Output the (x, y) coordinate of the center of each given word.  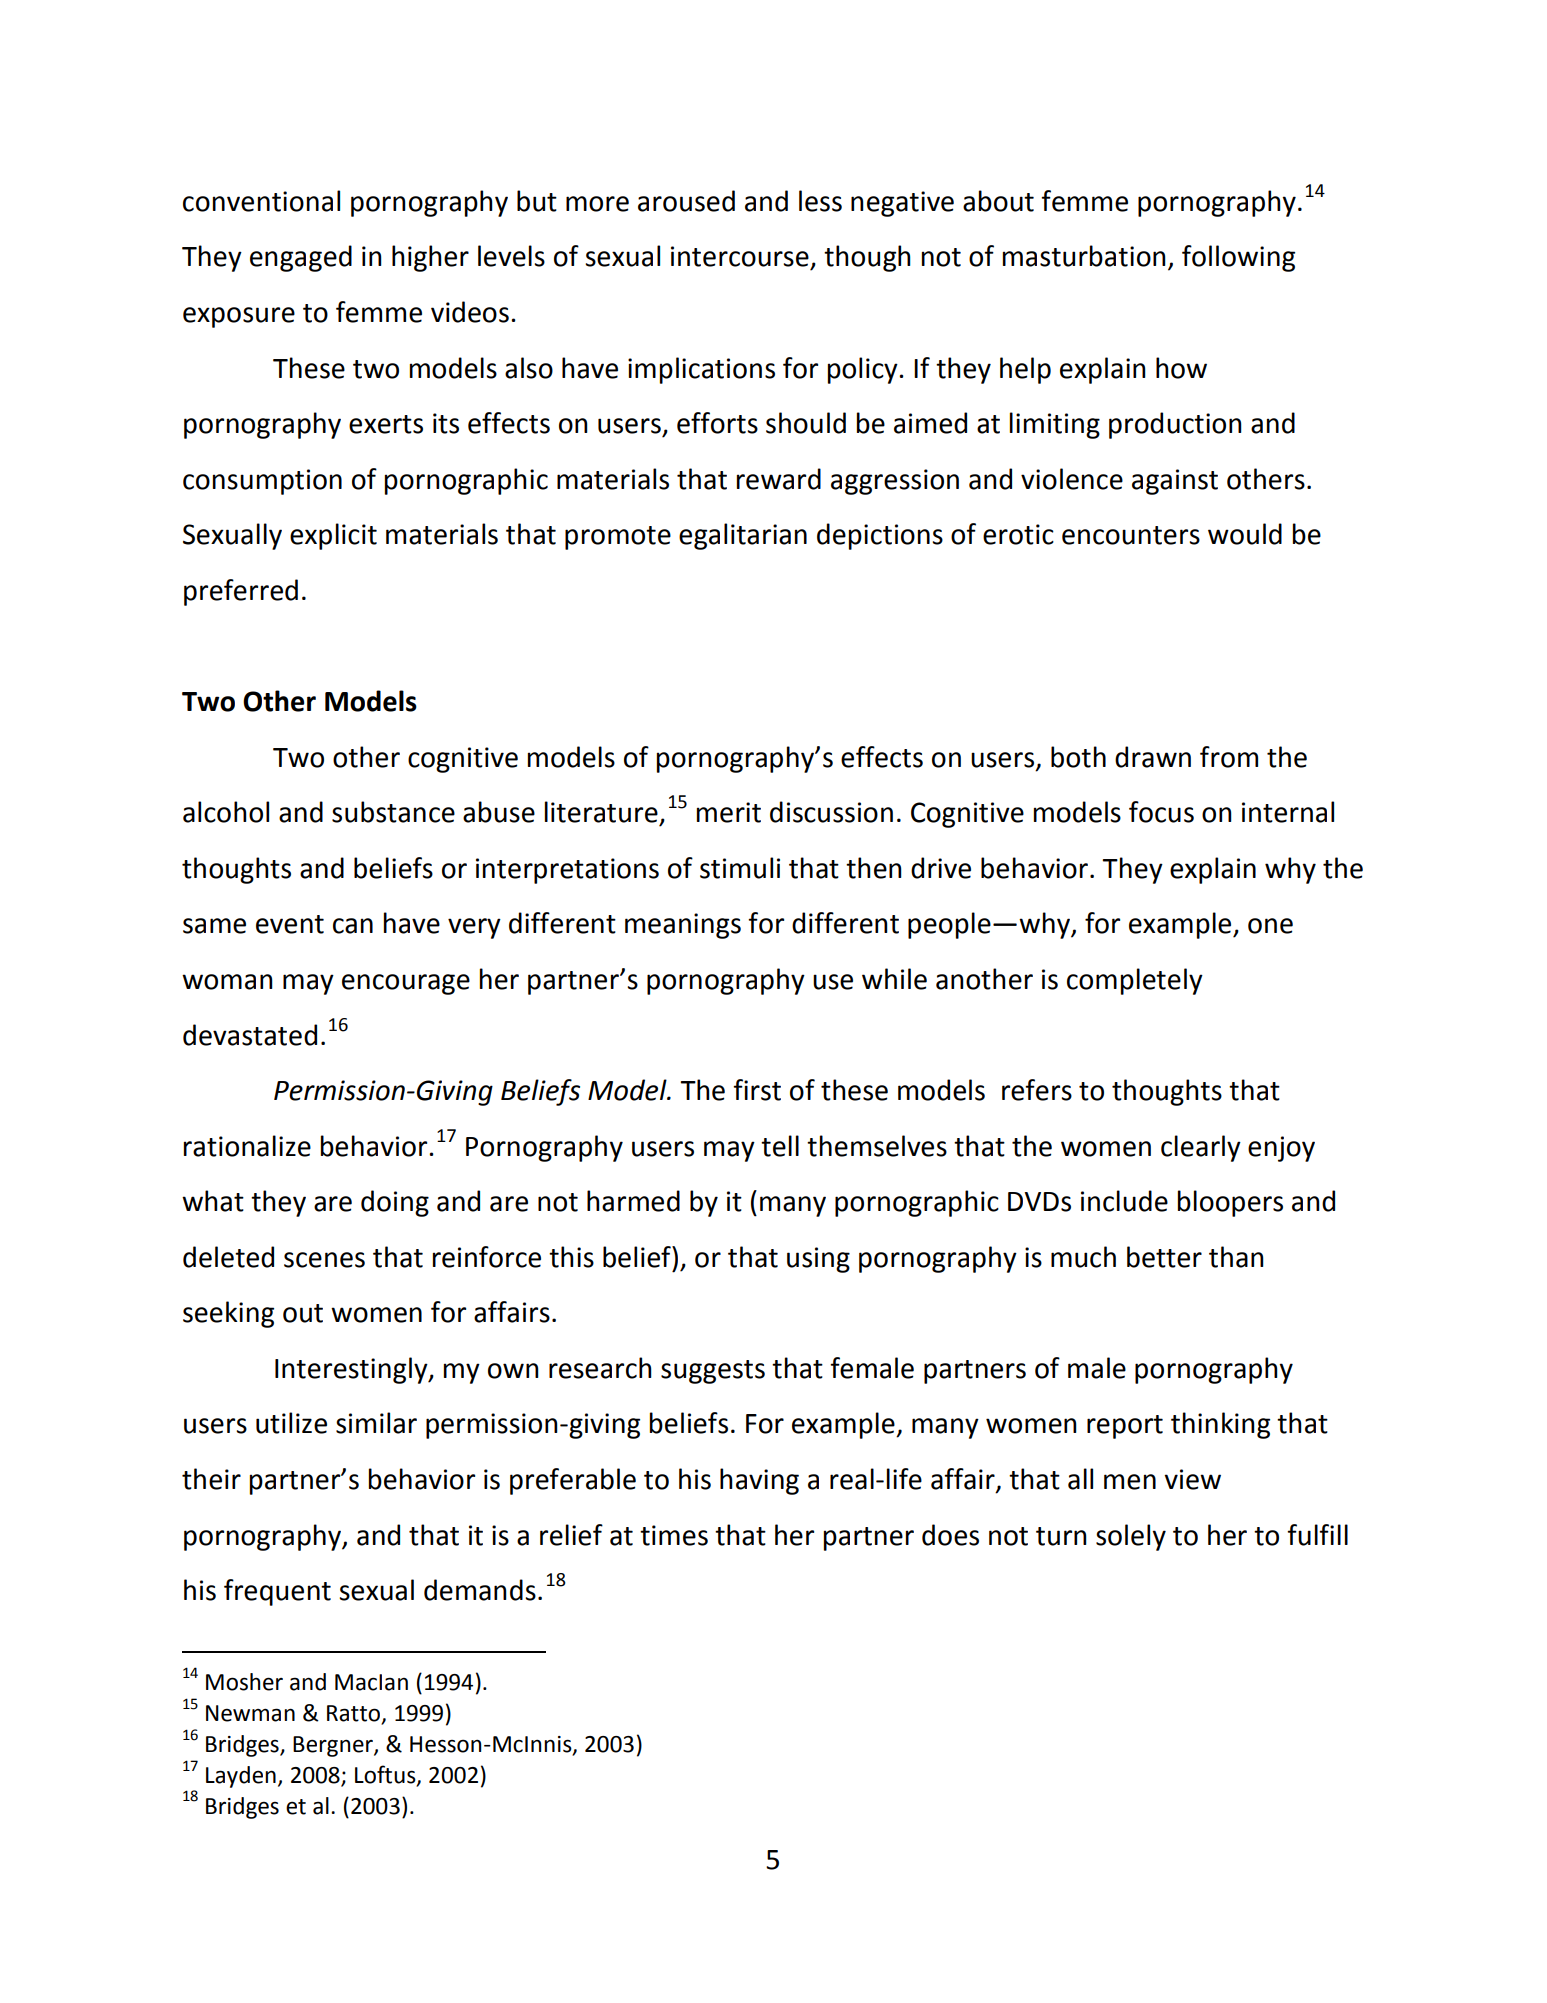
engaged (301, 258)
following (1238, 258)
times (674, 1535)
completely (1135, 981)
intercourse (740, 256)
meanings (683, 926)
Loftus (386, 1775)
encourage (406, 984)
